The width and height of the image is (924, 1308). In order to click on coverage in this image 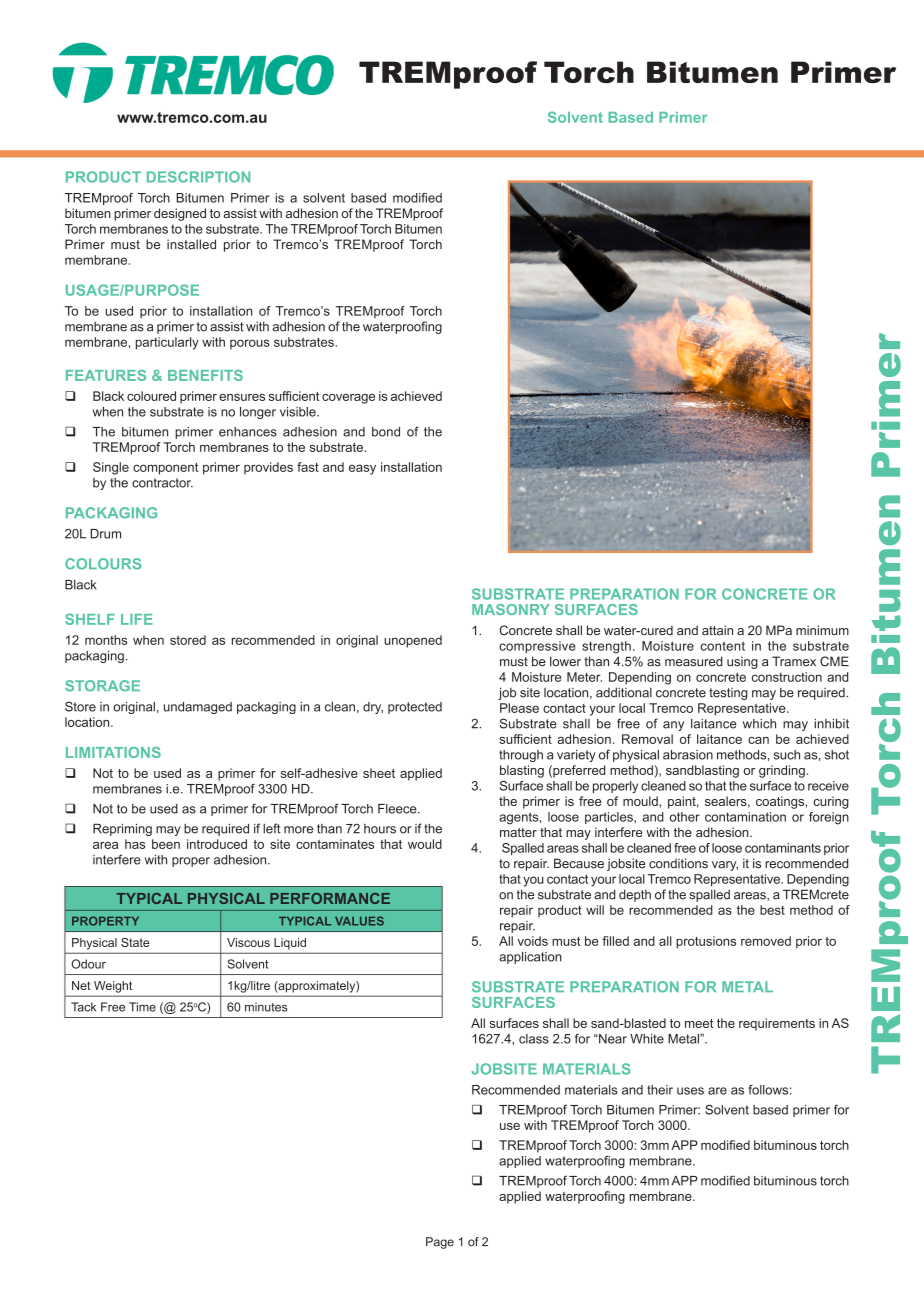, I will do `click(348, 399)`.
